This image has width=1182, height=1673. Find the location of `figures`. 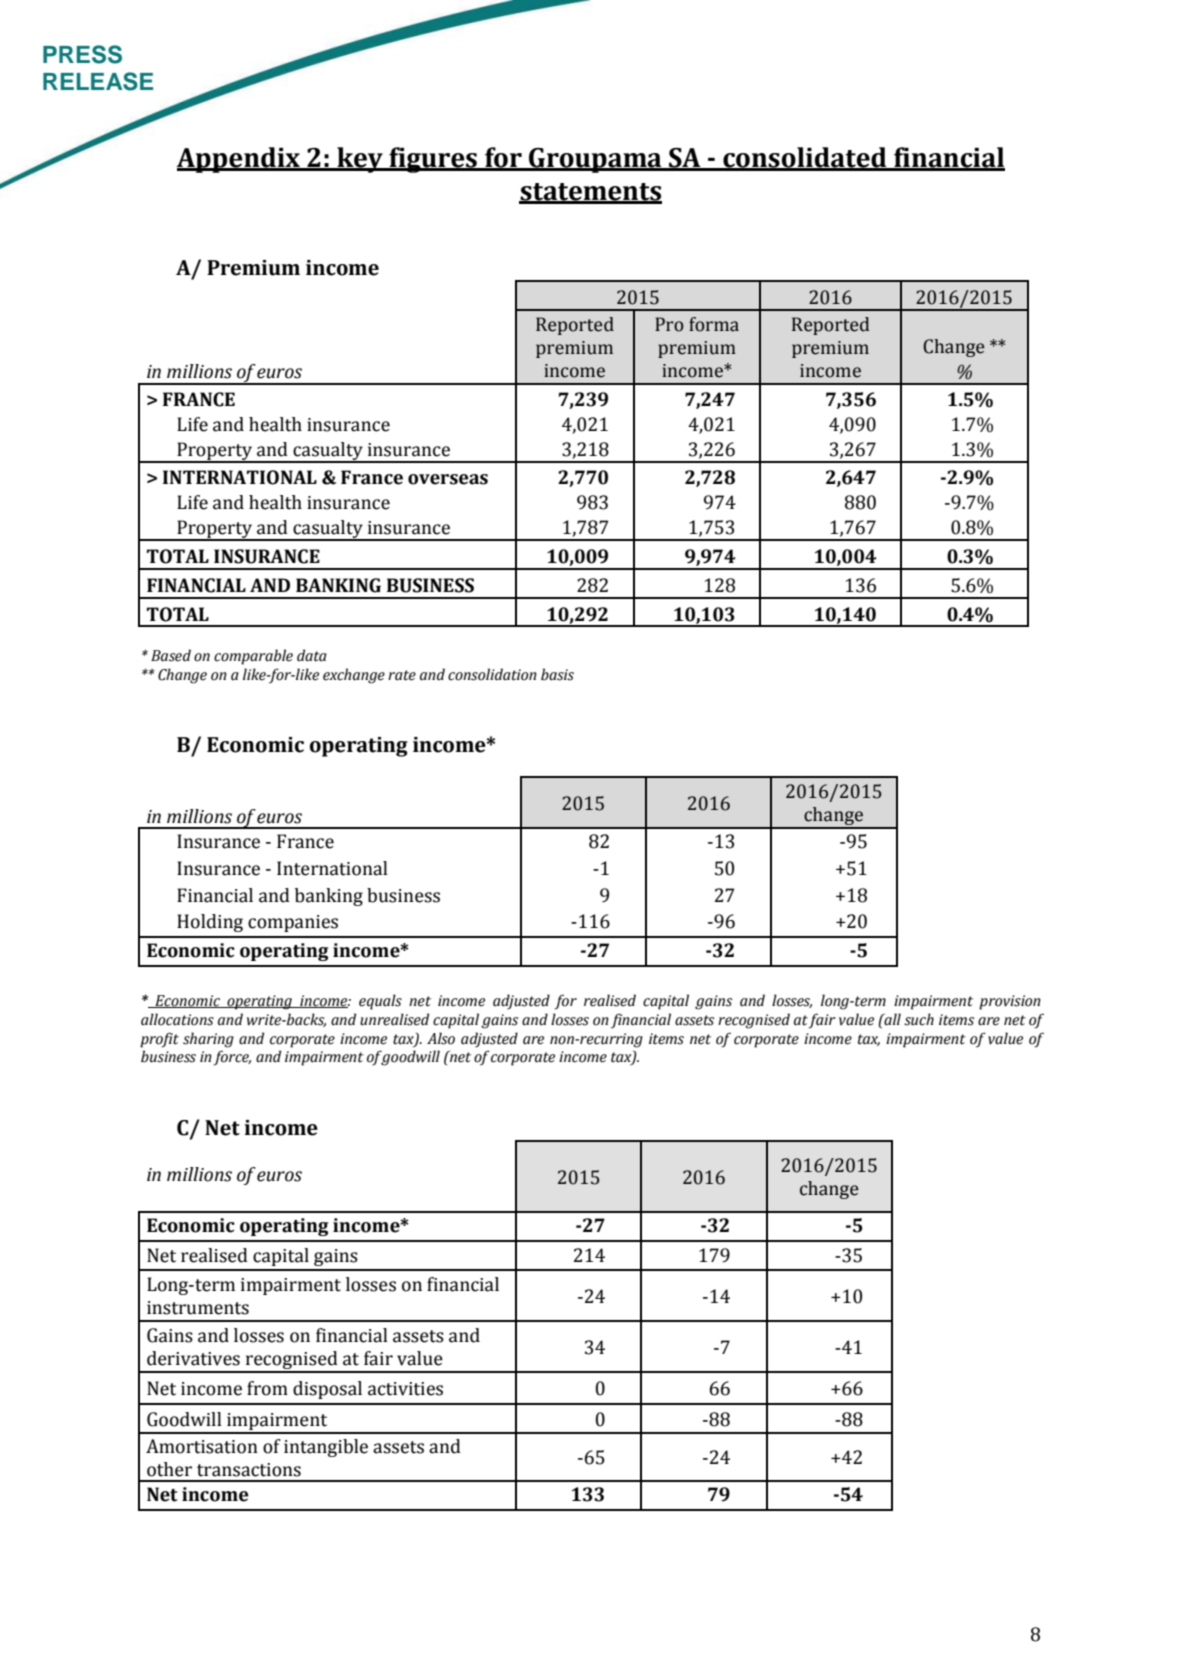

figures is located at coordinates (433, 160).
